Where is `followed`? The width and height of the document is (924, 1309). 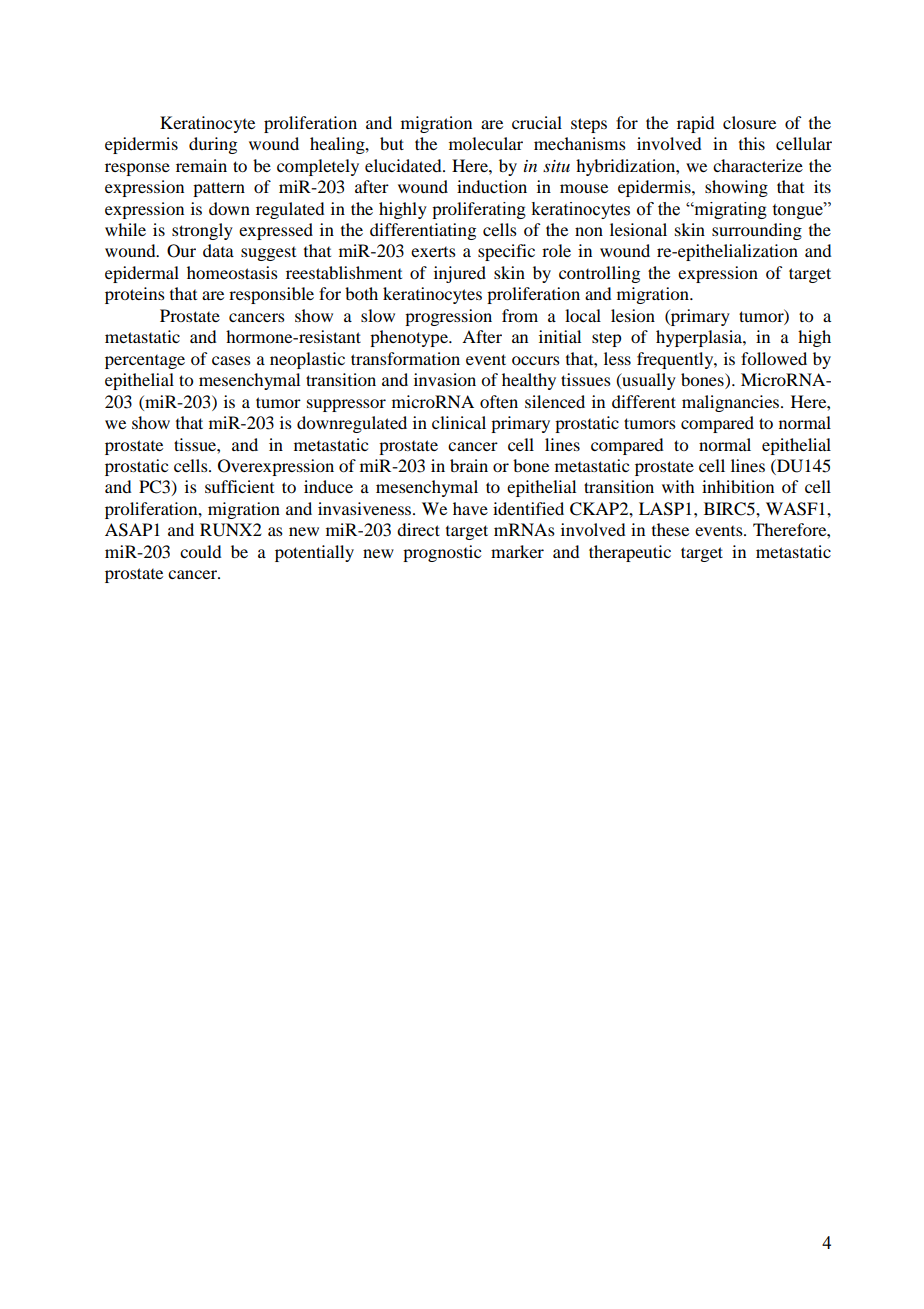 followed is located at coordinates (774, 358).
